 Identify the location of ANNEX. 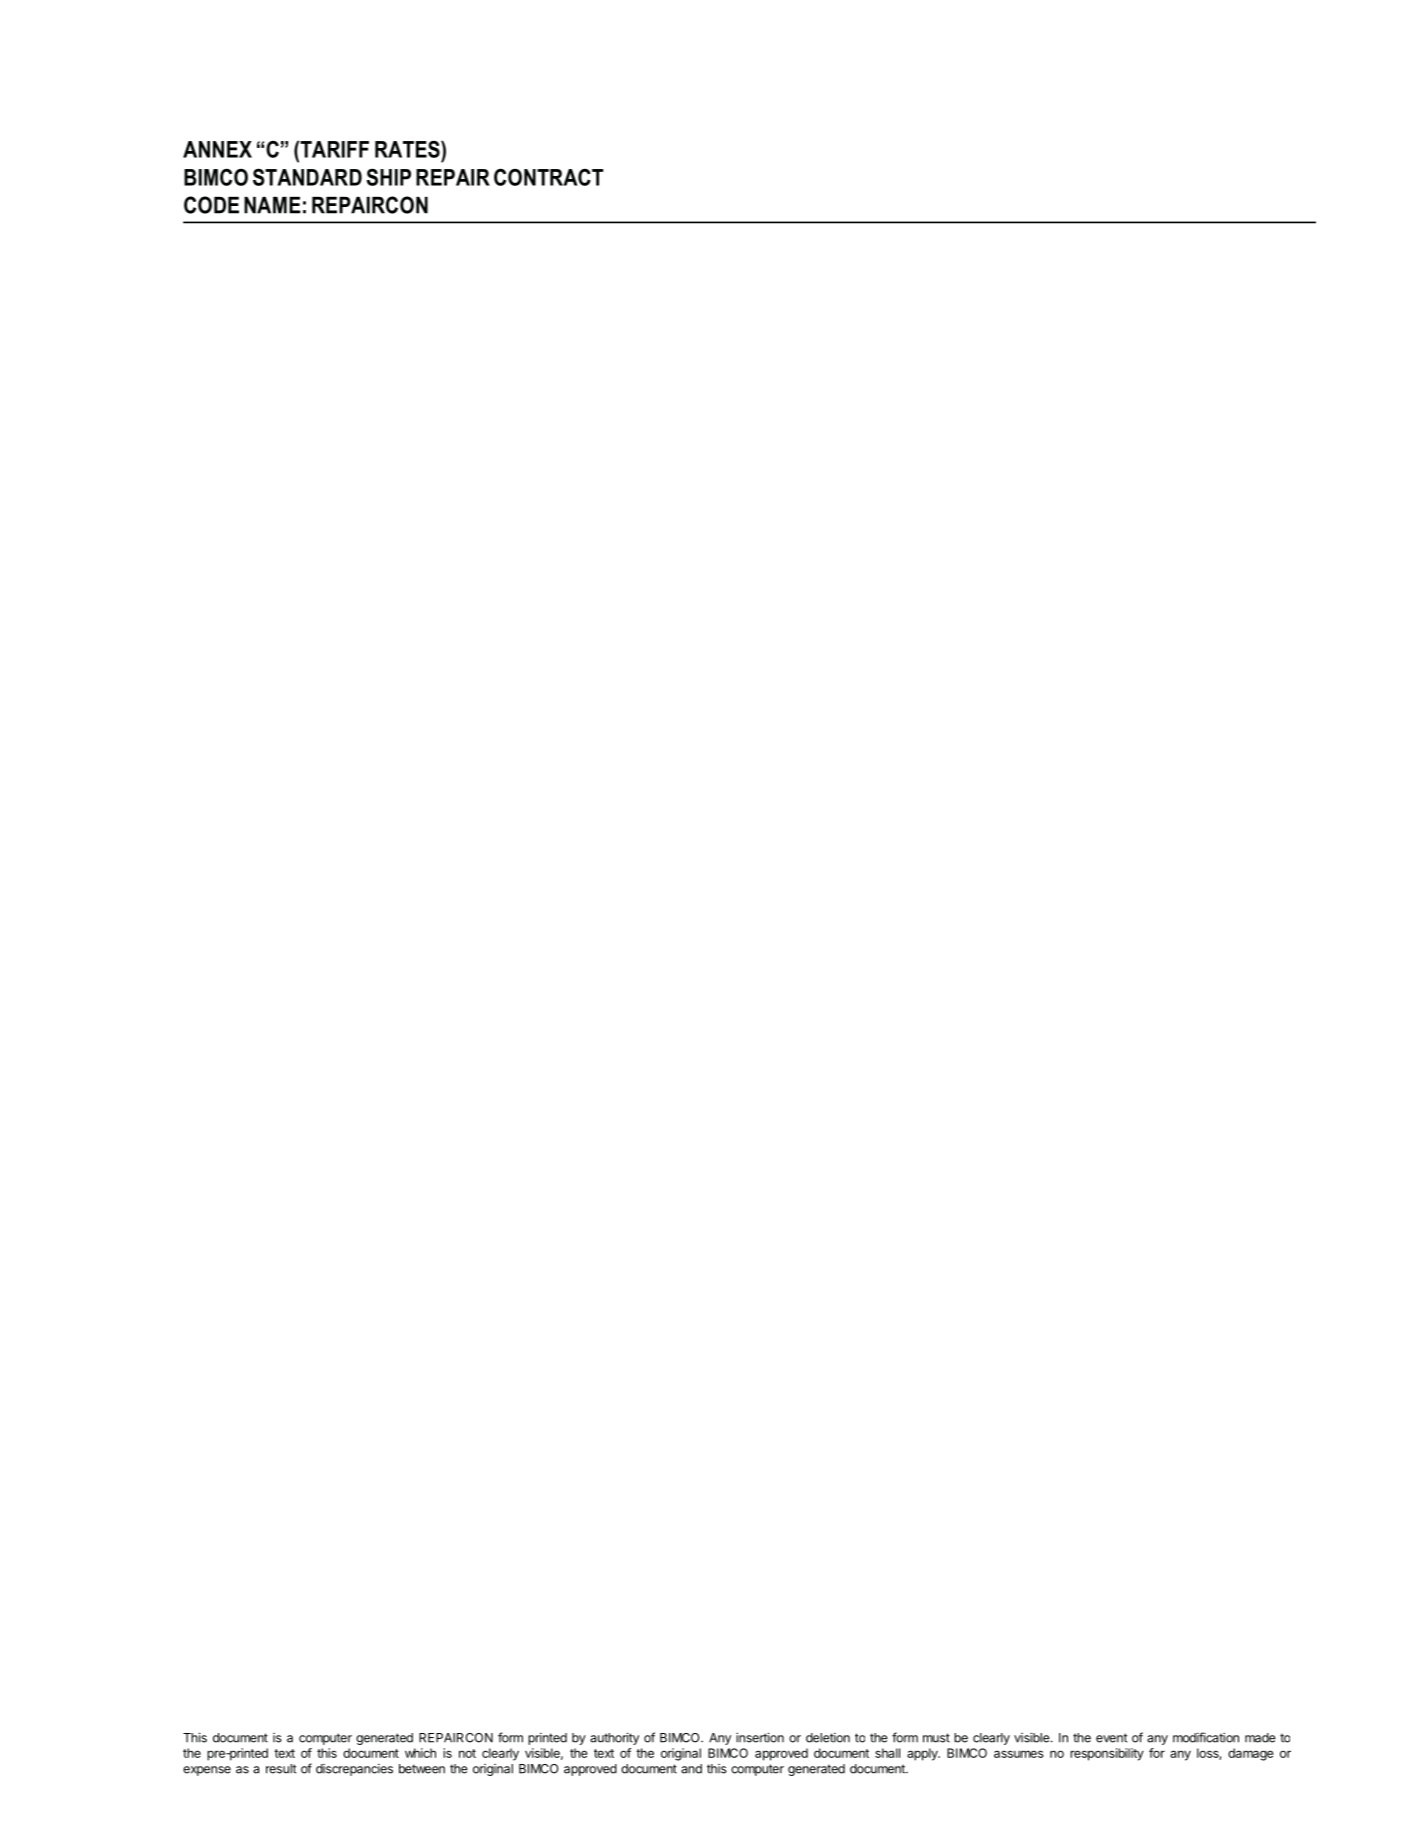
(217, 149).
